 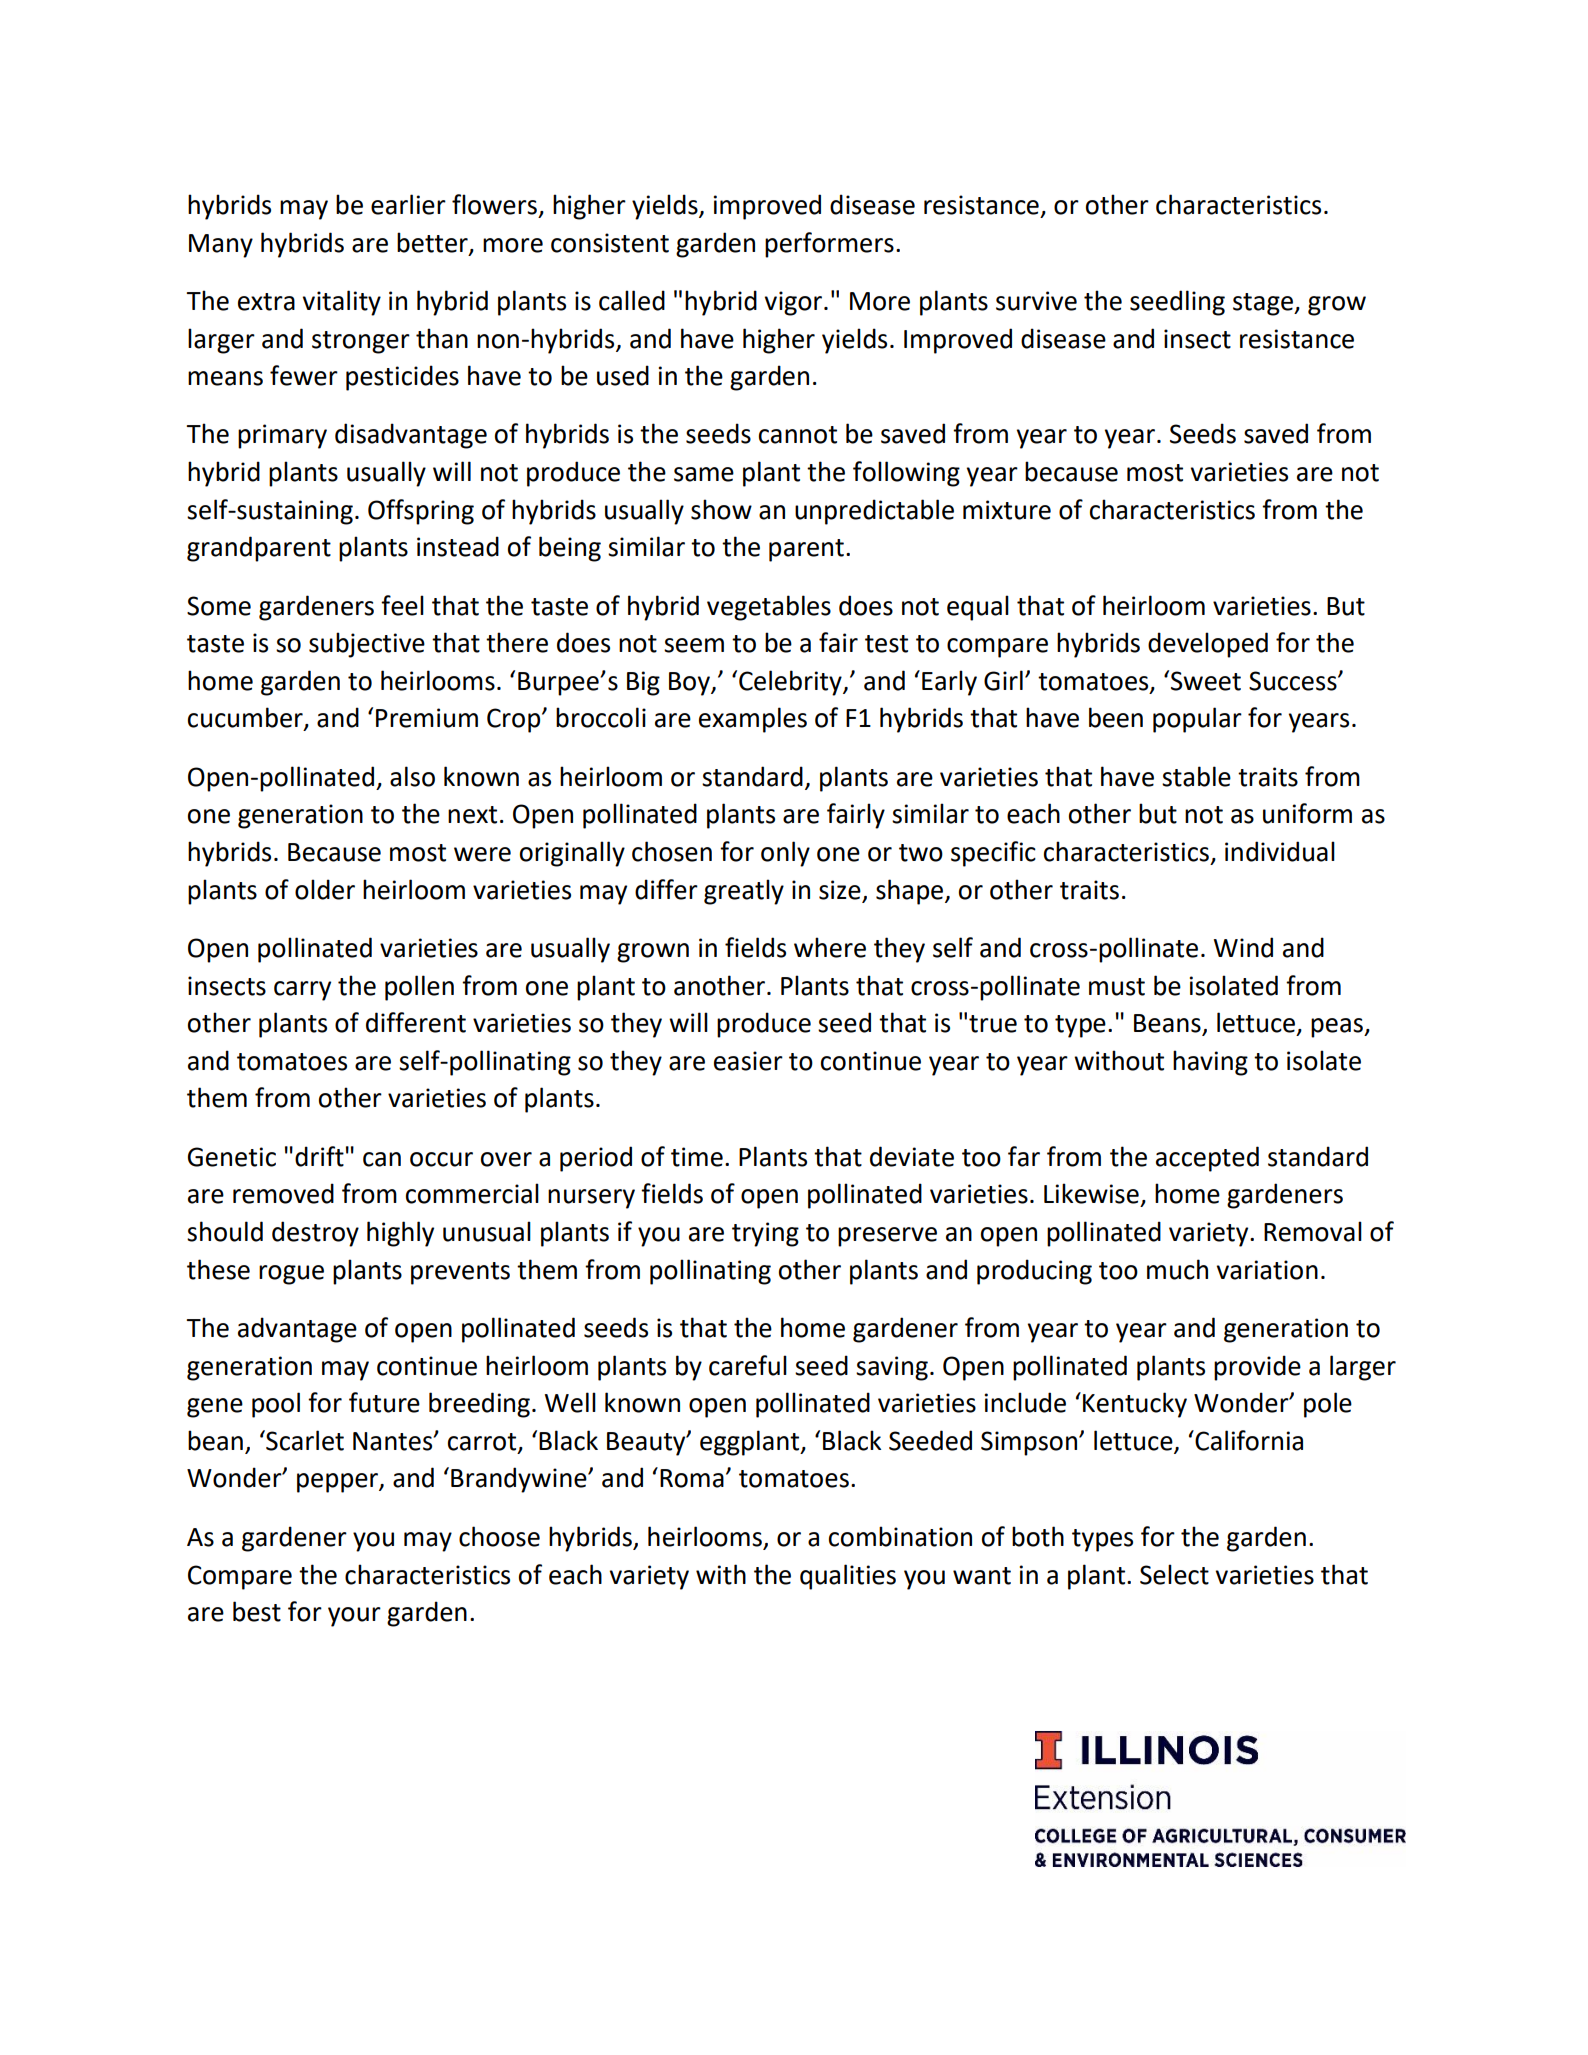 What do you see at coordinates (1174, 1574) in the screenshot?
I see `Select` at bounding box center [1174, 1574].
